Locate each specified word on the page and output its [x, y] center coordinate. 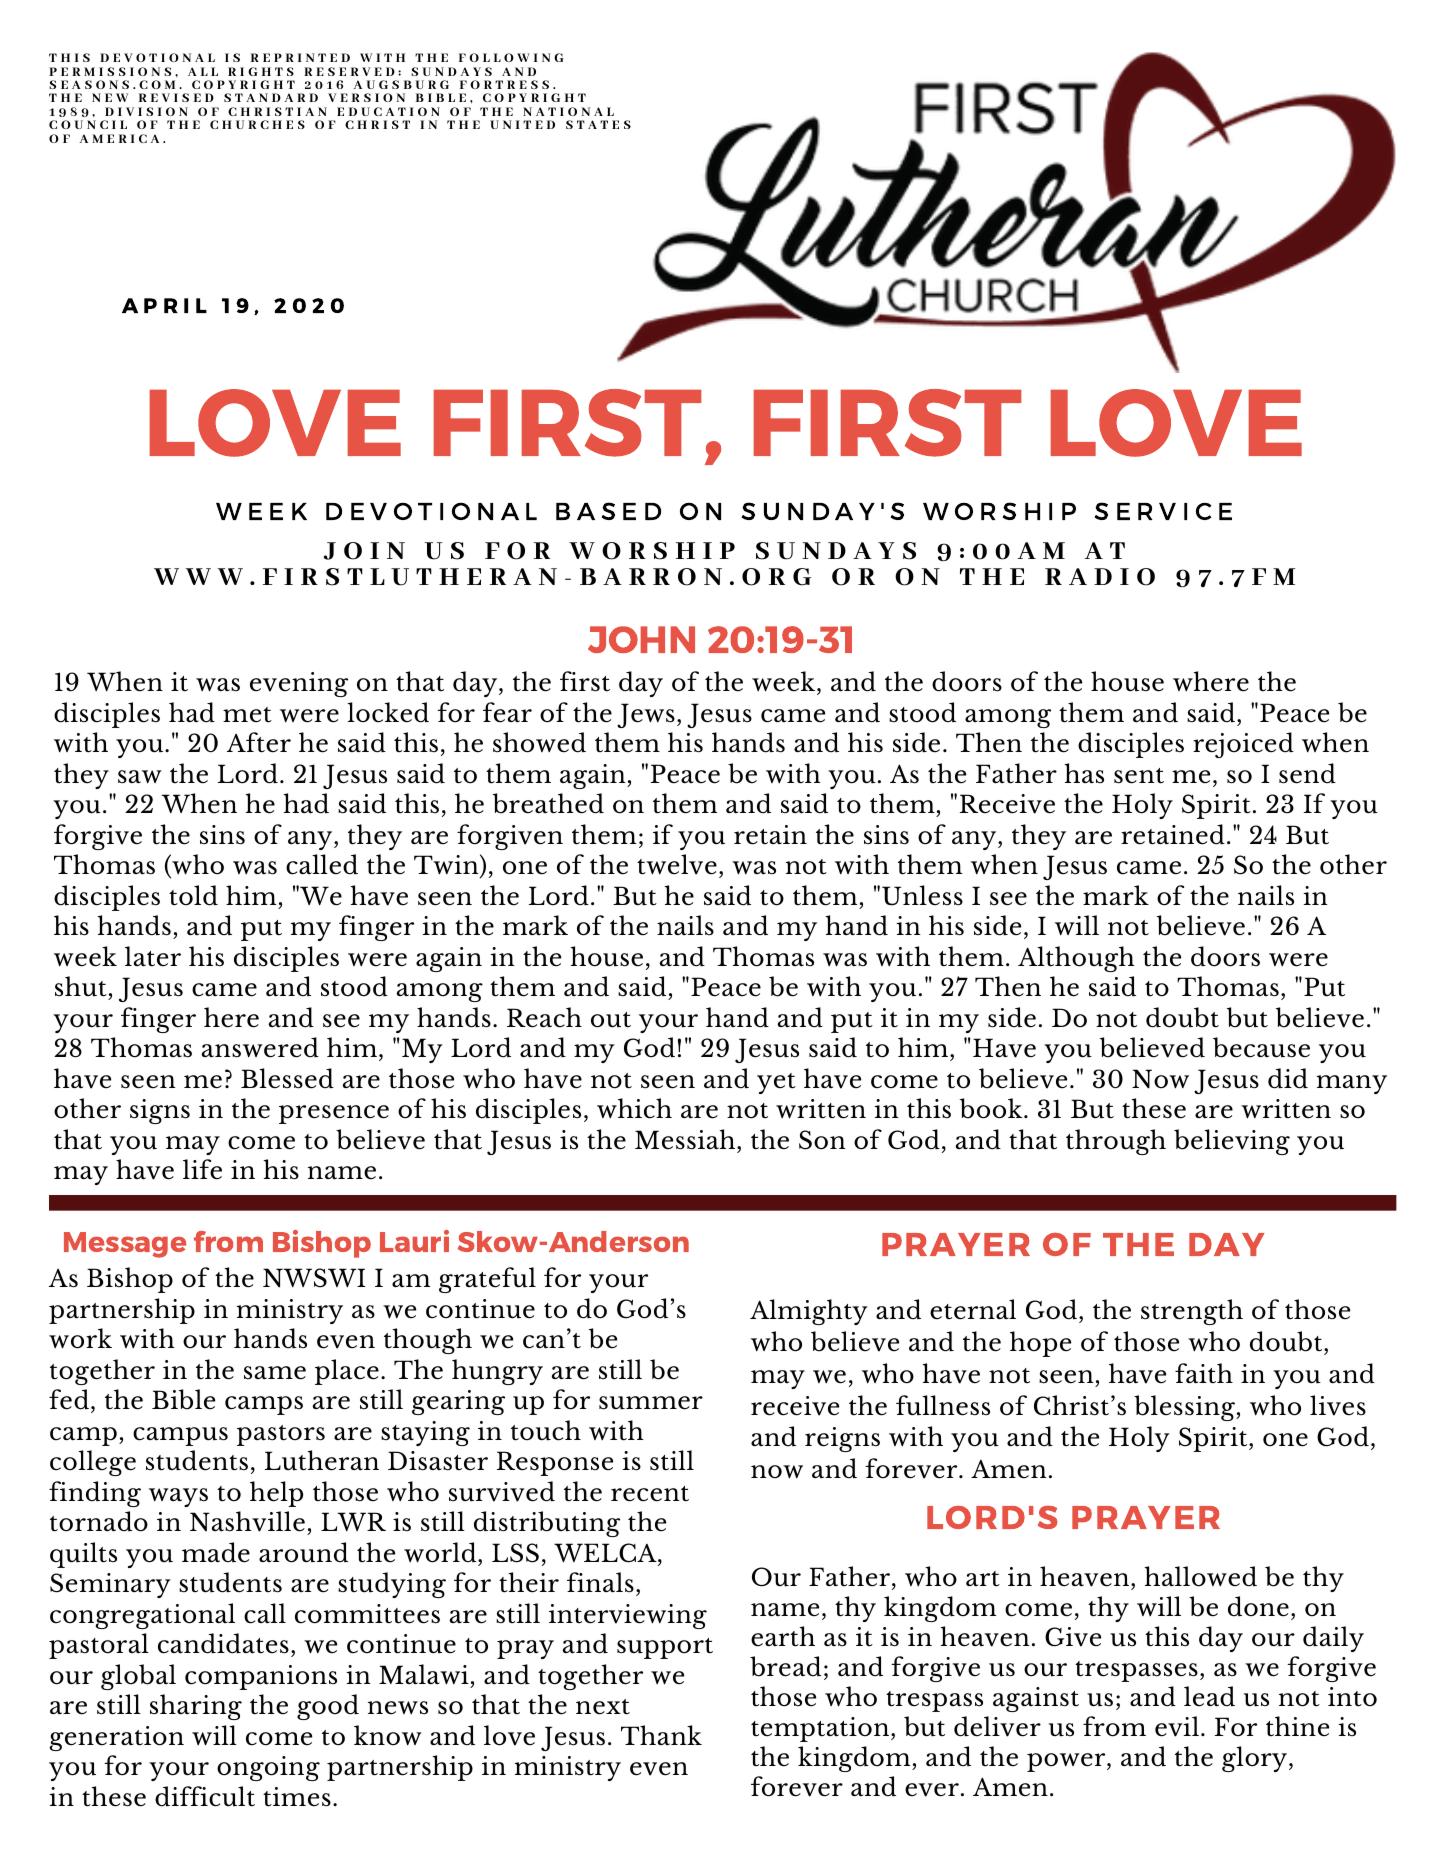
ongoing [268, 1768]
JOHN [641, 639]
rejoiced [1243, 745]
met [247, 715]
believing [1232, 1142]
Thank [661, 1735]
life [202, 1169]
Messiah [686, 1139]
